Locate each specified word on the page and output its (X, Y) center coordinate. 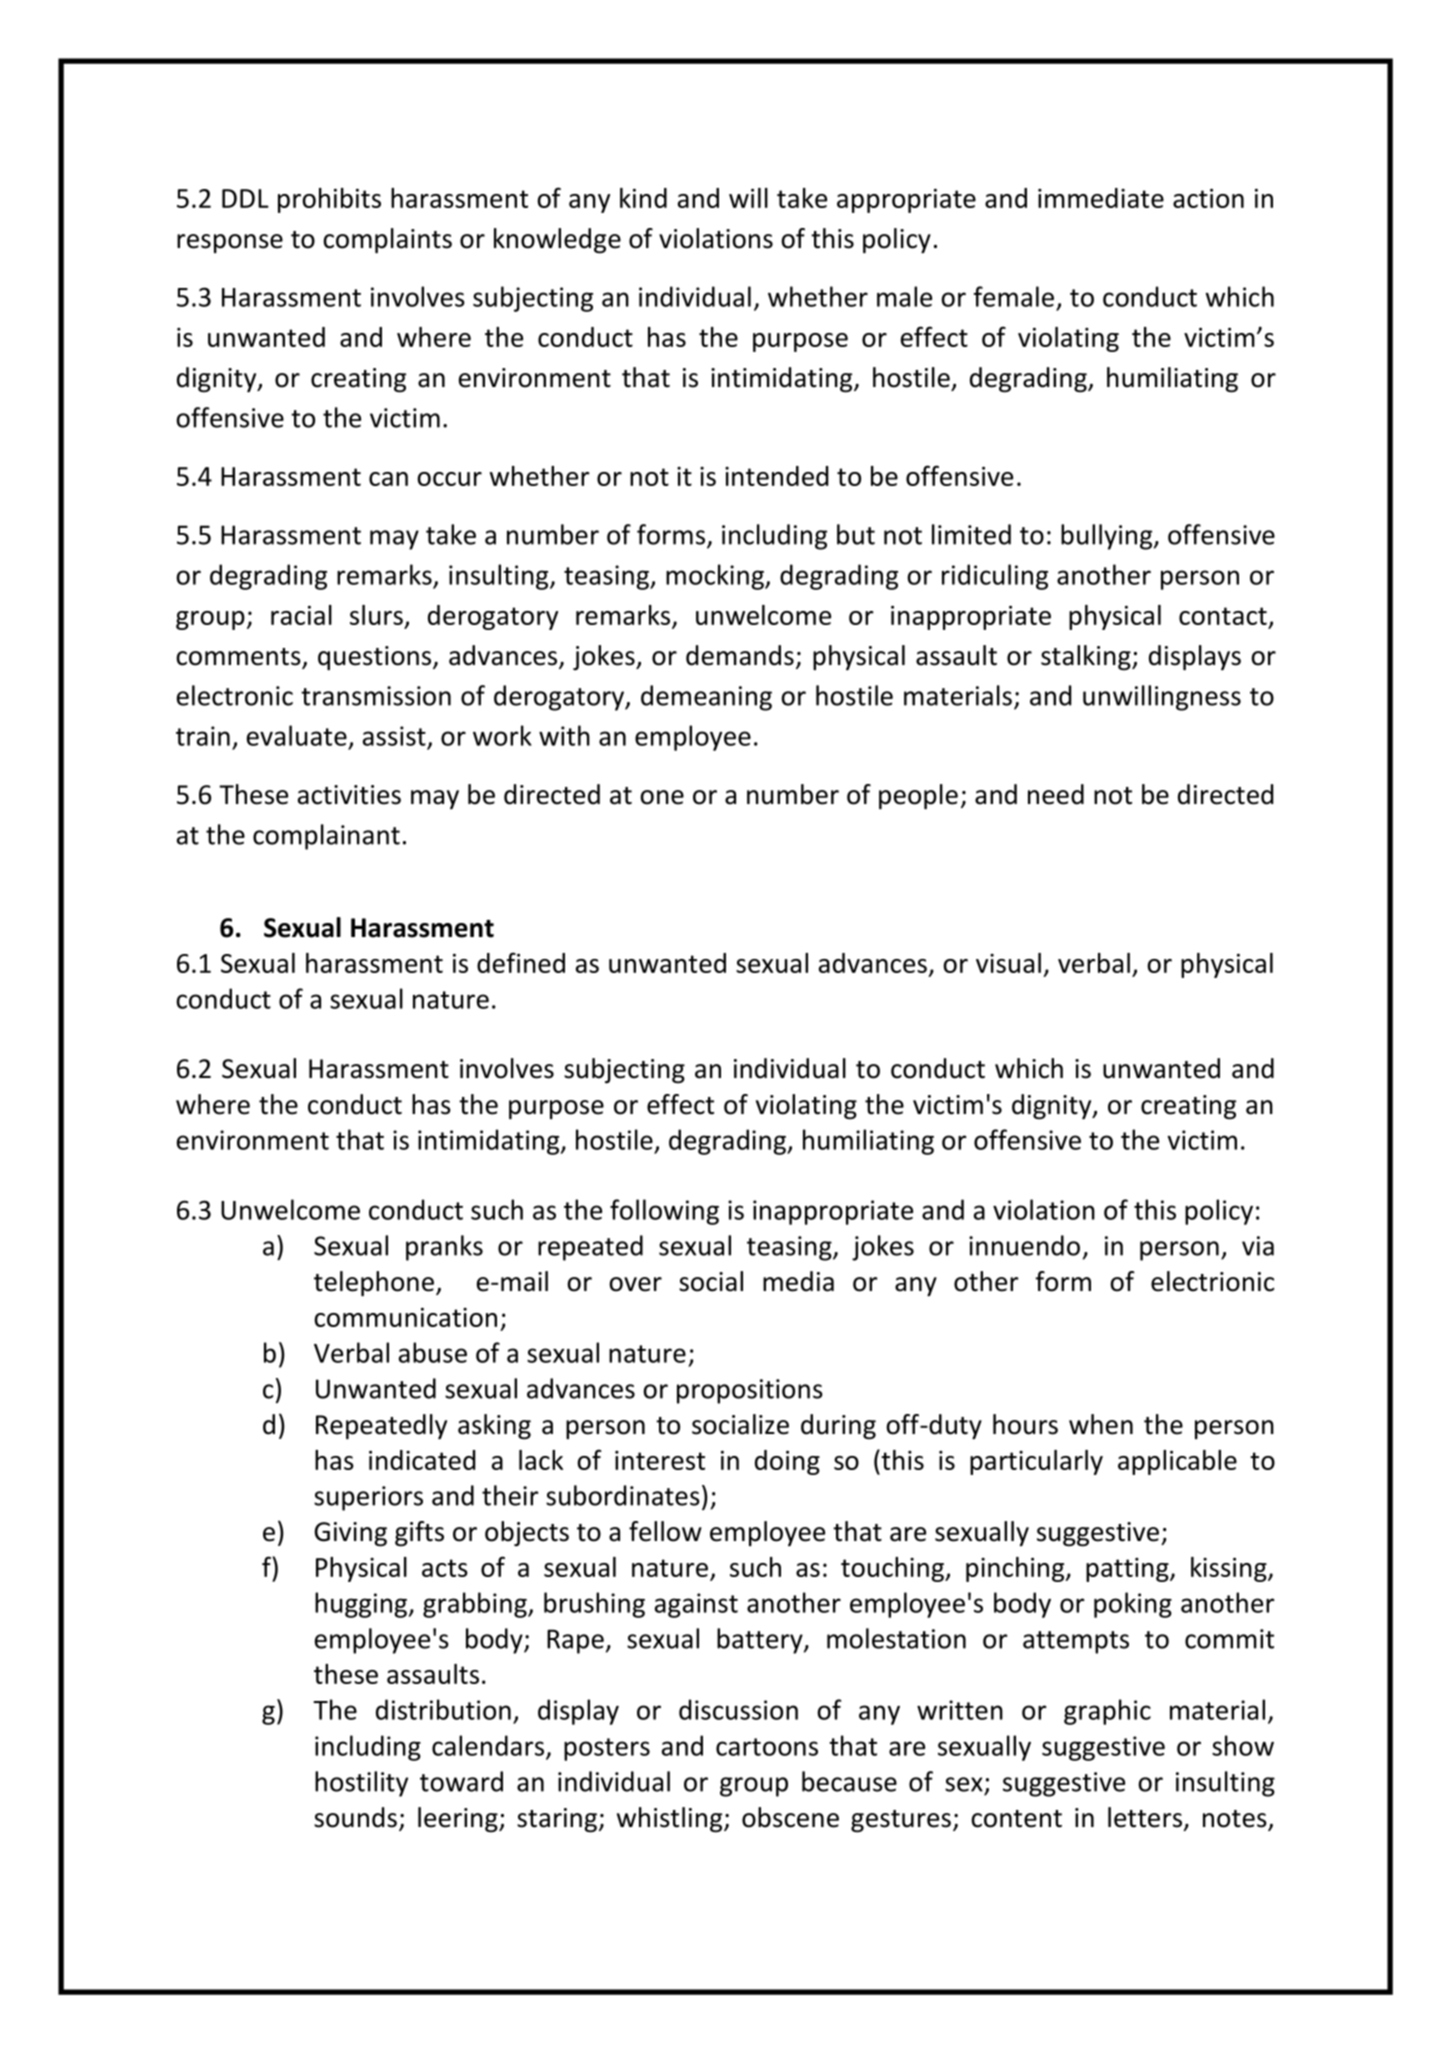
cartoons (767, 1747)
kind (643, 198)
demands (740, 655)
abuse (433, 1352)
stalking (1087, 658)
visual (1008, 963)
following (664, 1212)
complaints (387, 241)
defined (521, 962)
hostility (361, 1784)
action (1208, 198)
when (1101, 1424)
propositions (750, 1391)
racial (301, 615)
